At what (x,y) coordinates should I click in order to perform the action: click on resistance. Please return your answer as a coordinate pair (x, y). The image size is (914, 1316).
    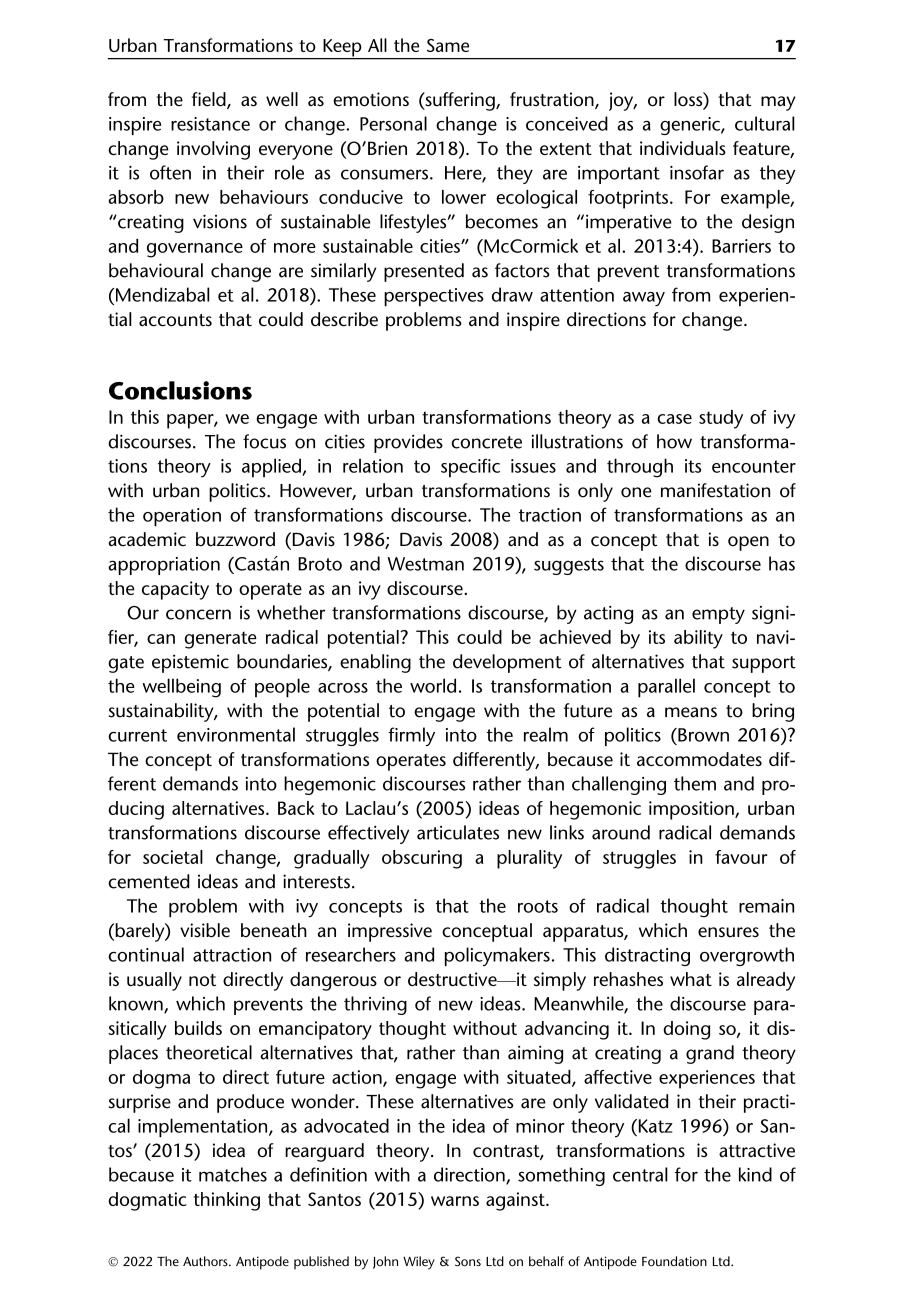
    Looking at the image, I should click on (210, 124).
